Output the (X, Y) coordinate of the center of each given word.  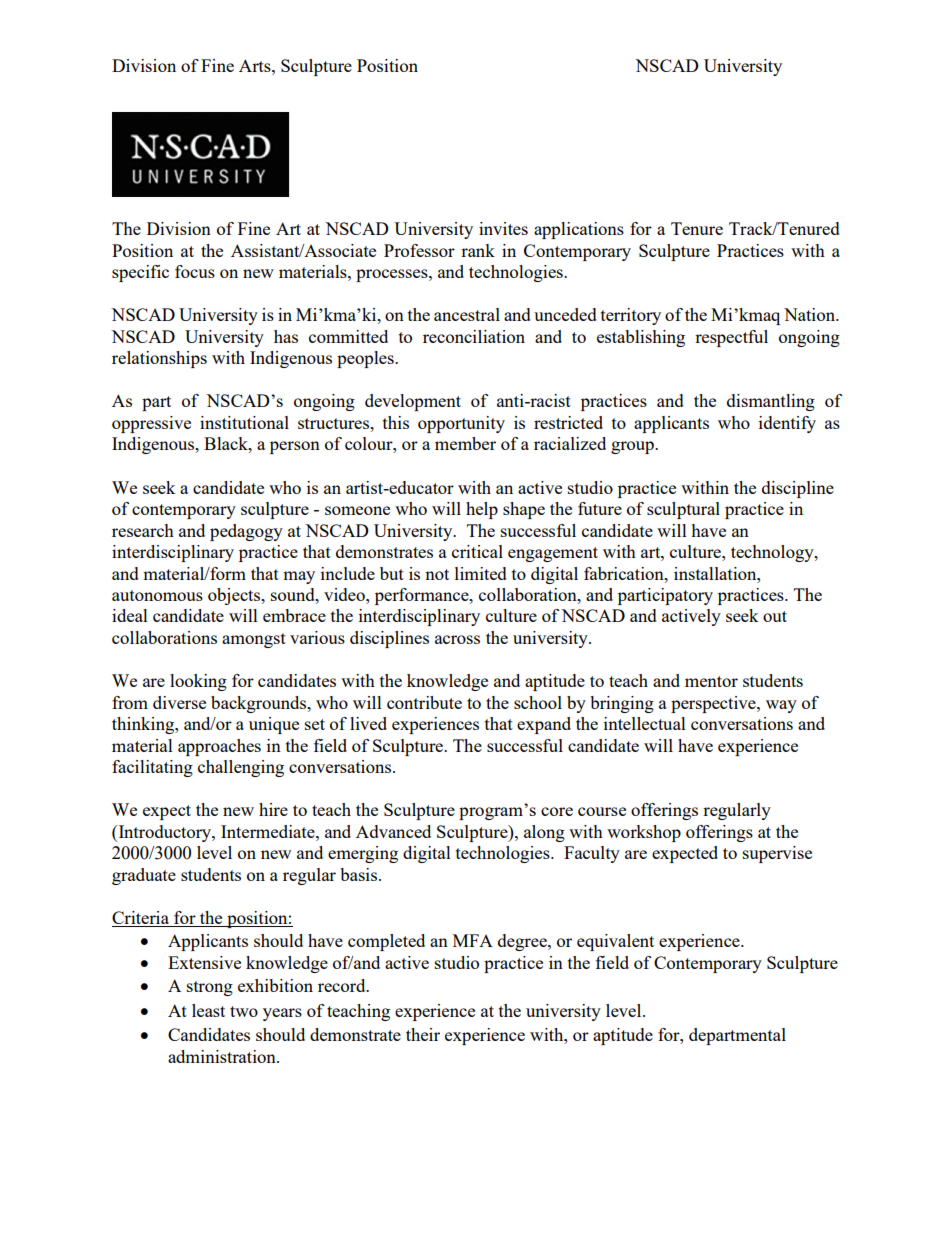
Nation (811, 314)
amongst (254, 640)
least (208, 1010)
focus (195, 271)
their (423, 1034)
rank (478, 250)
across (457, 639)
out (775, 616)
